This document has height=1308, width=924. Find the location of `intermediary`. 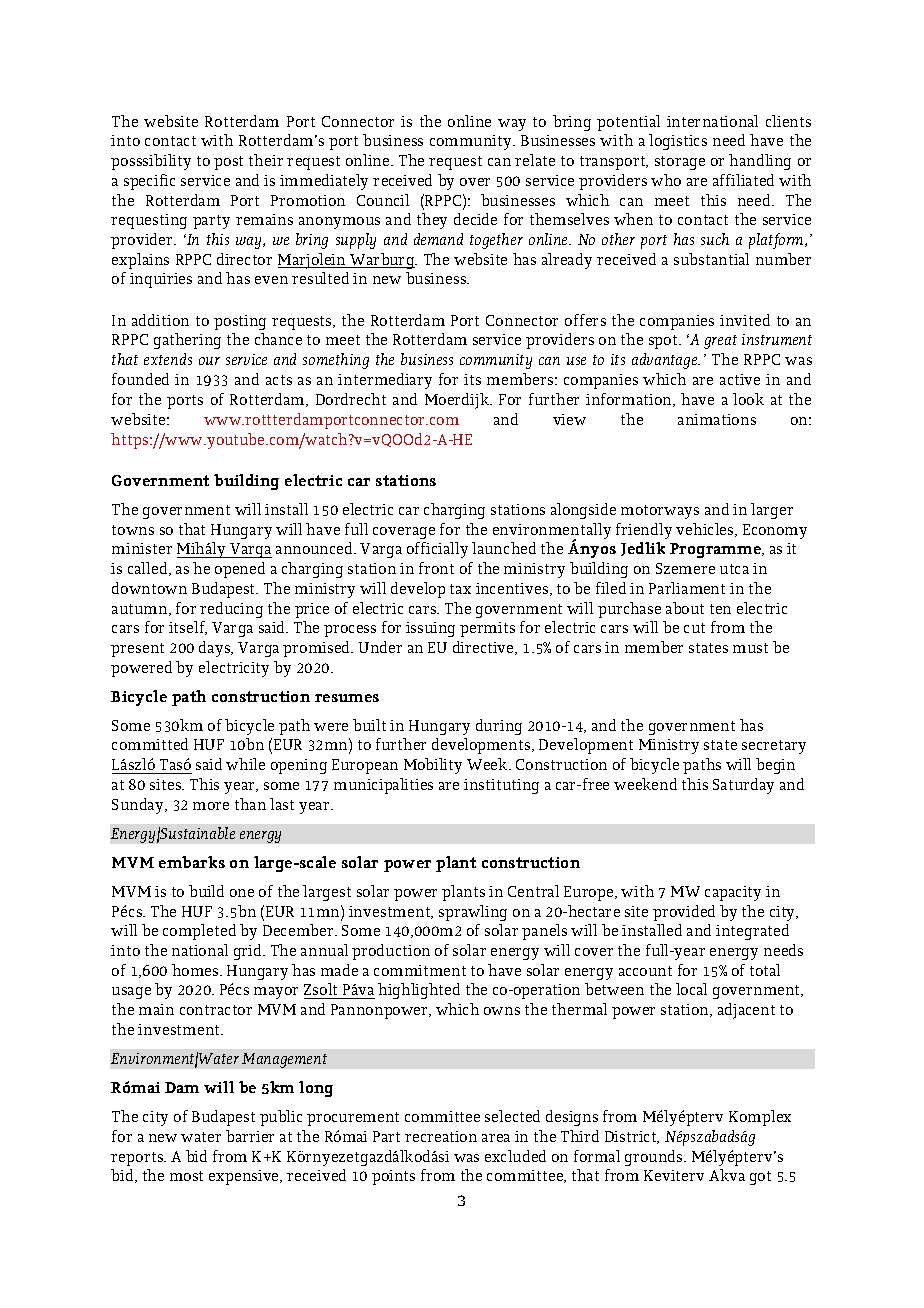

intermediary is located at coordinates (385, 381).
